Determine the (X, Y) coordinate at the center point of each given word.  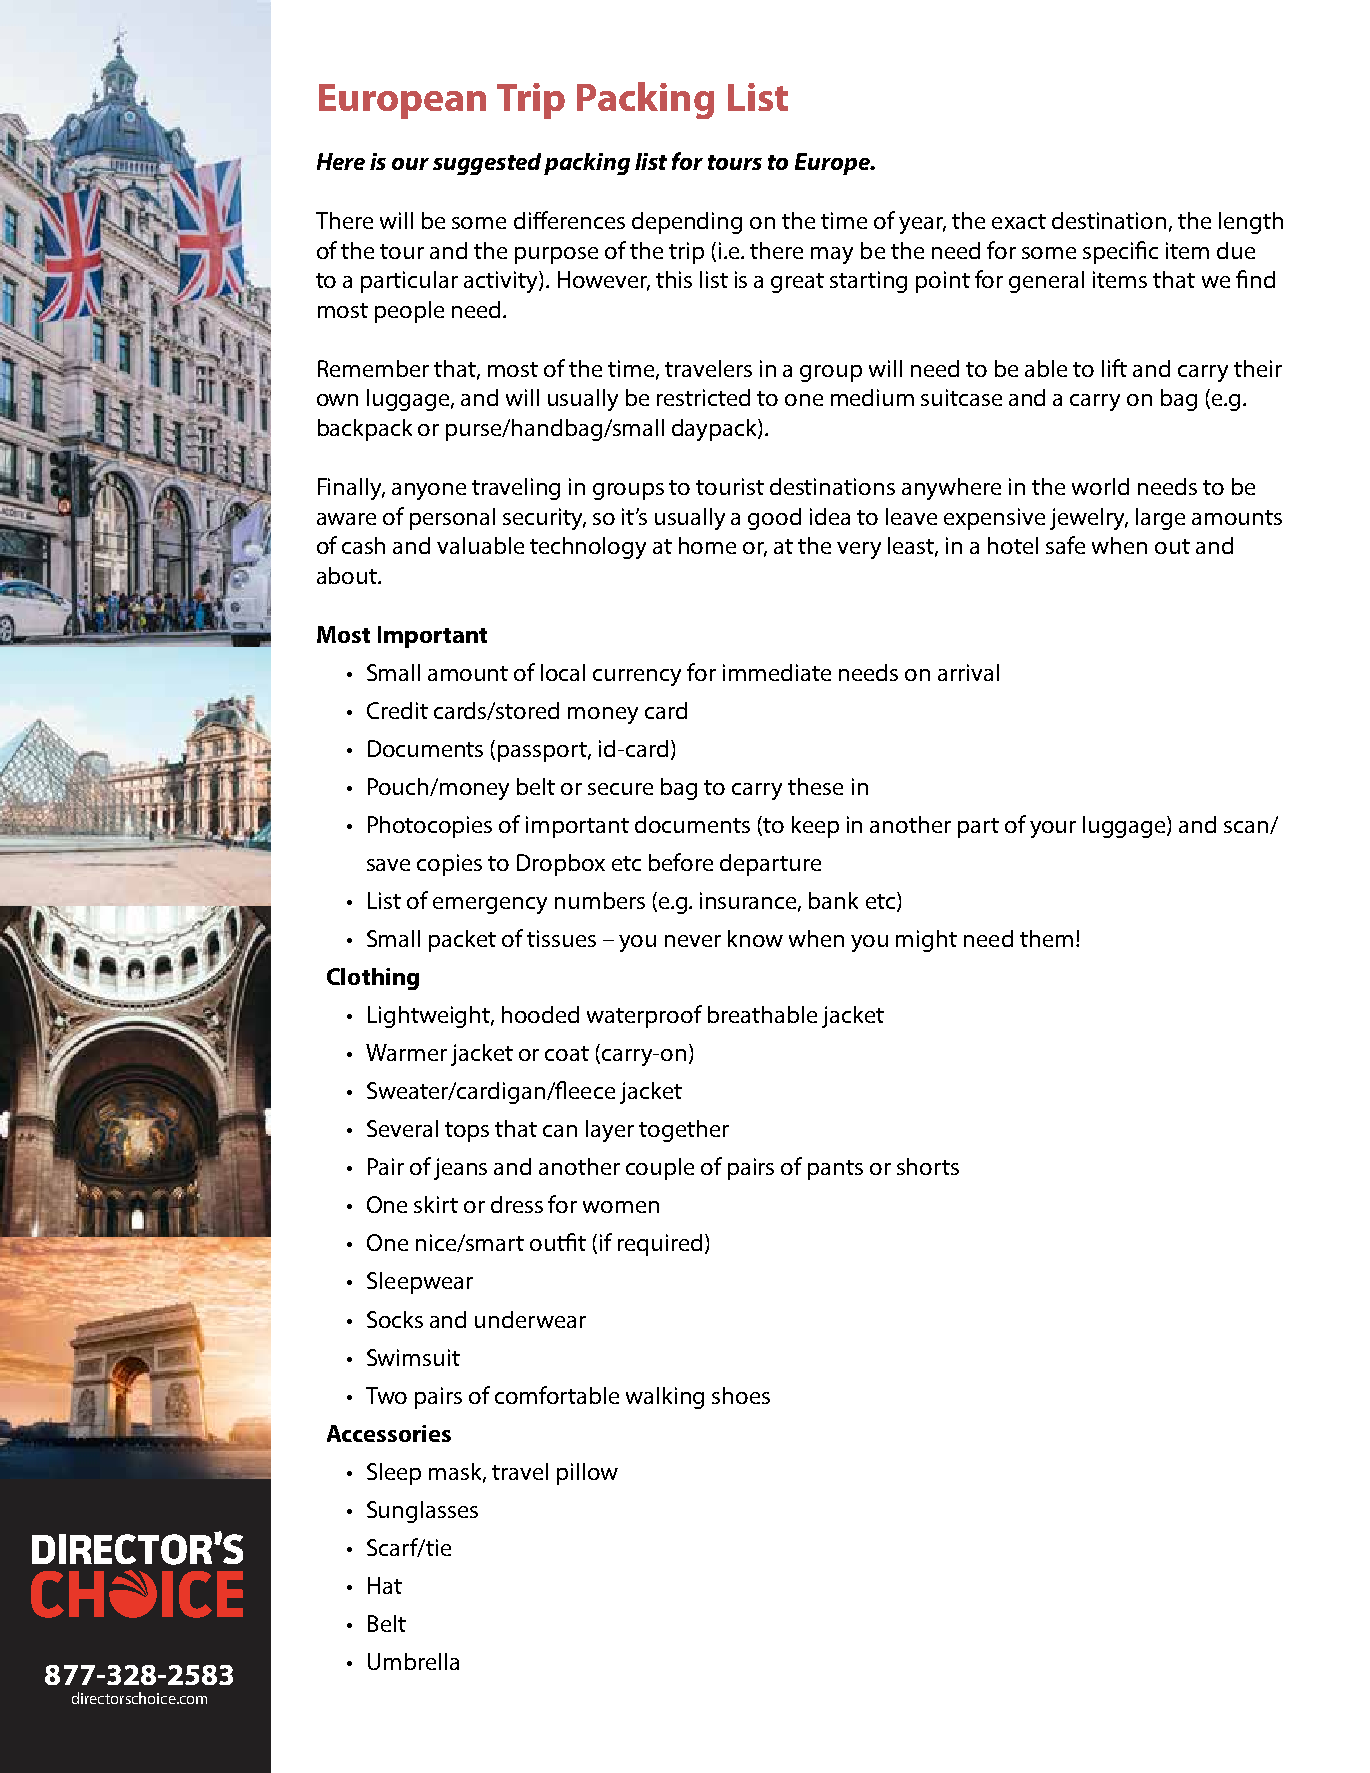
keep (815, 827)
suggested (487, 164)
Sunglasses (422, 1512)
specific (1120, 252)
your (1053, 829)
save (388, 865)
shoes (741, 1395)
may (832, 255)
